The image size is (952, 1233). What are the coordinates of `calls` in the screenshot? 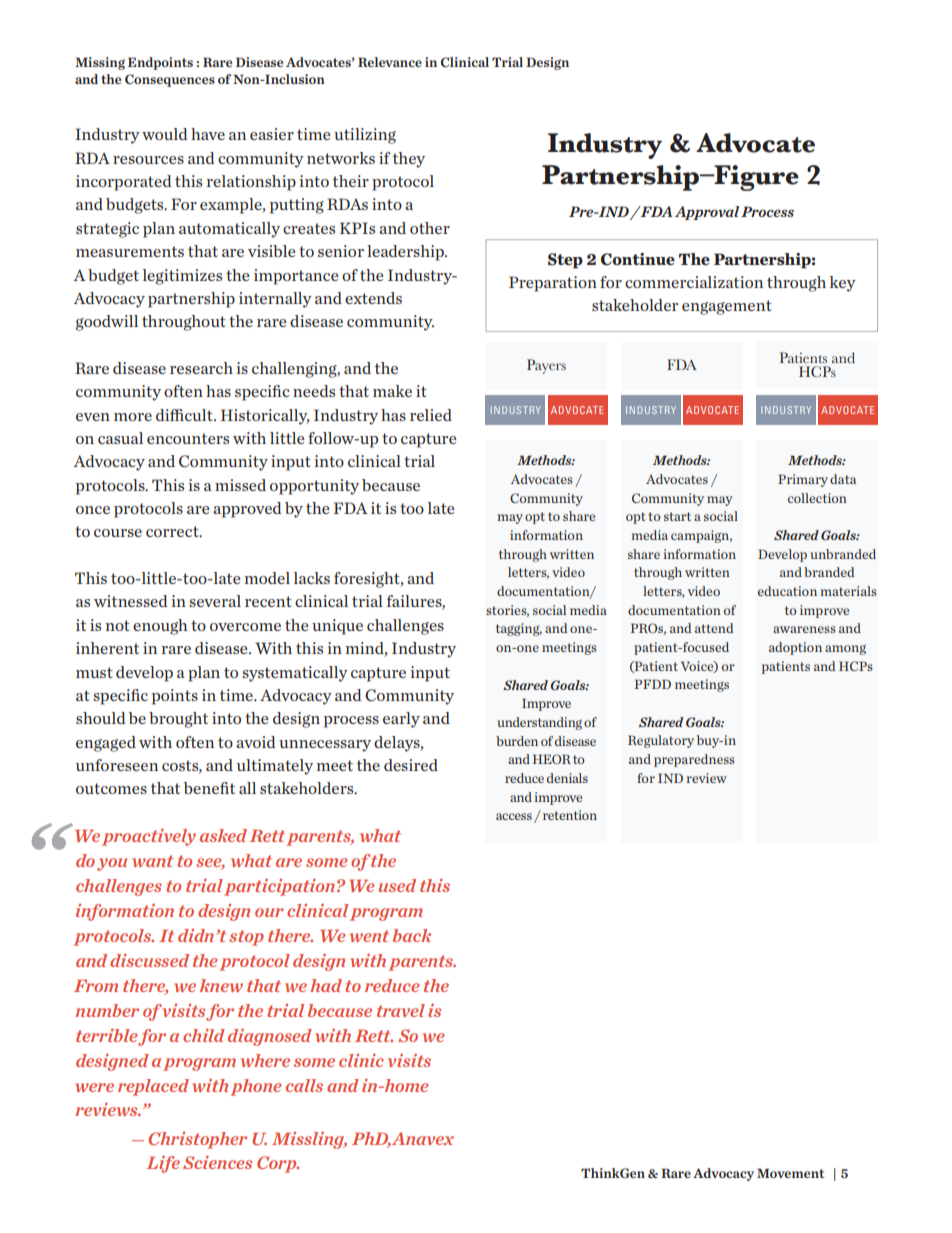 It's located at (304, 1085).
